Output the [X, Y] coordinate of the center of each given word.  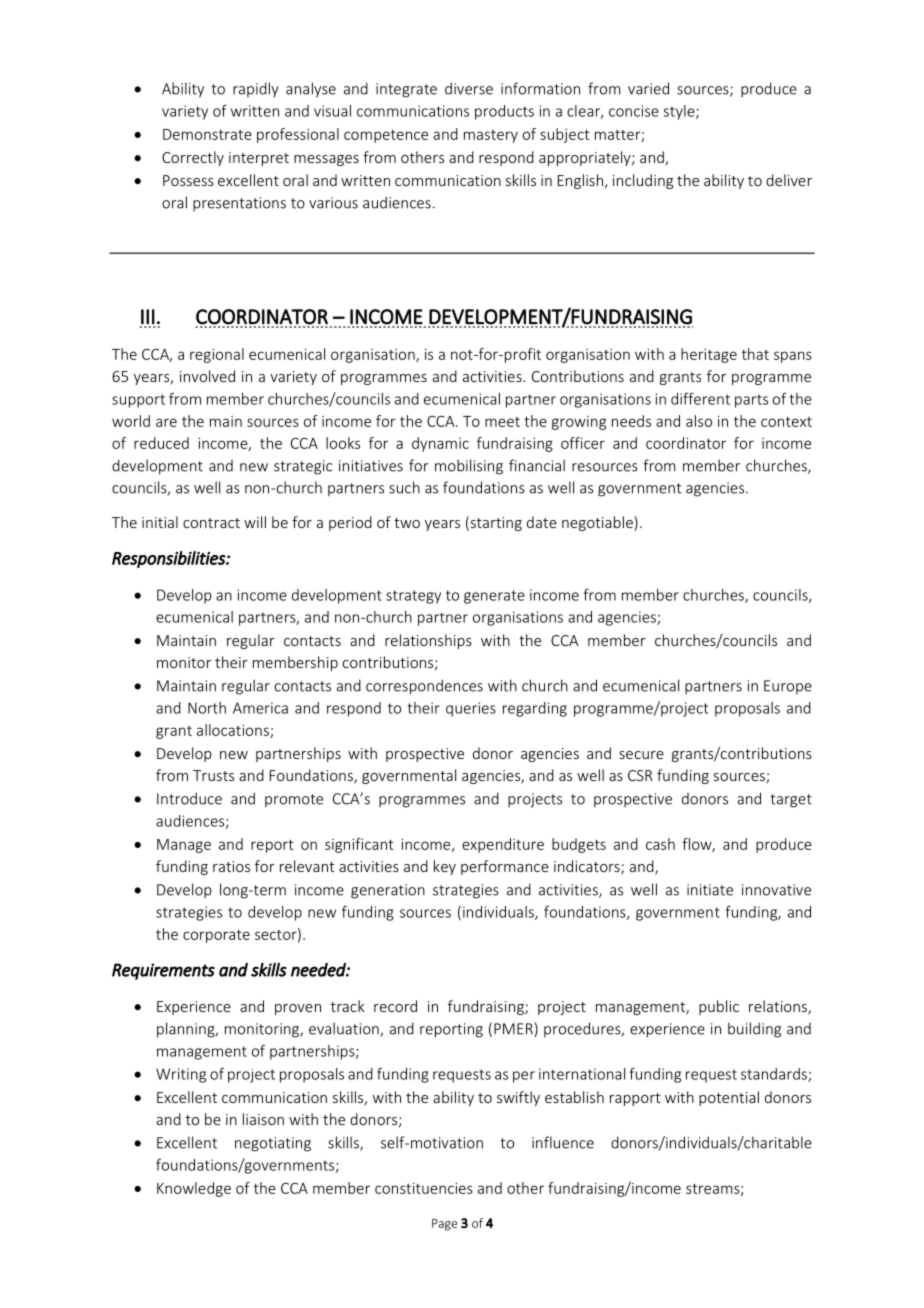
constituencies [424, 1188]
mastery [491, 136]
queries [471, 709]
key [445, 867]
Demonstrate [207, 134]
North [207, 708]
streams [714, 1189]
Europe [788, 687]
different [700, 398]
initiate [710, 890]
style [680, 112]
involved [207, 376]
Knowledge [194, 1189]
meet [502, 422]
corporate [216, 936]
